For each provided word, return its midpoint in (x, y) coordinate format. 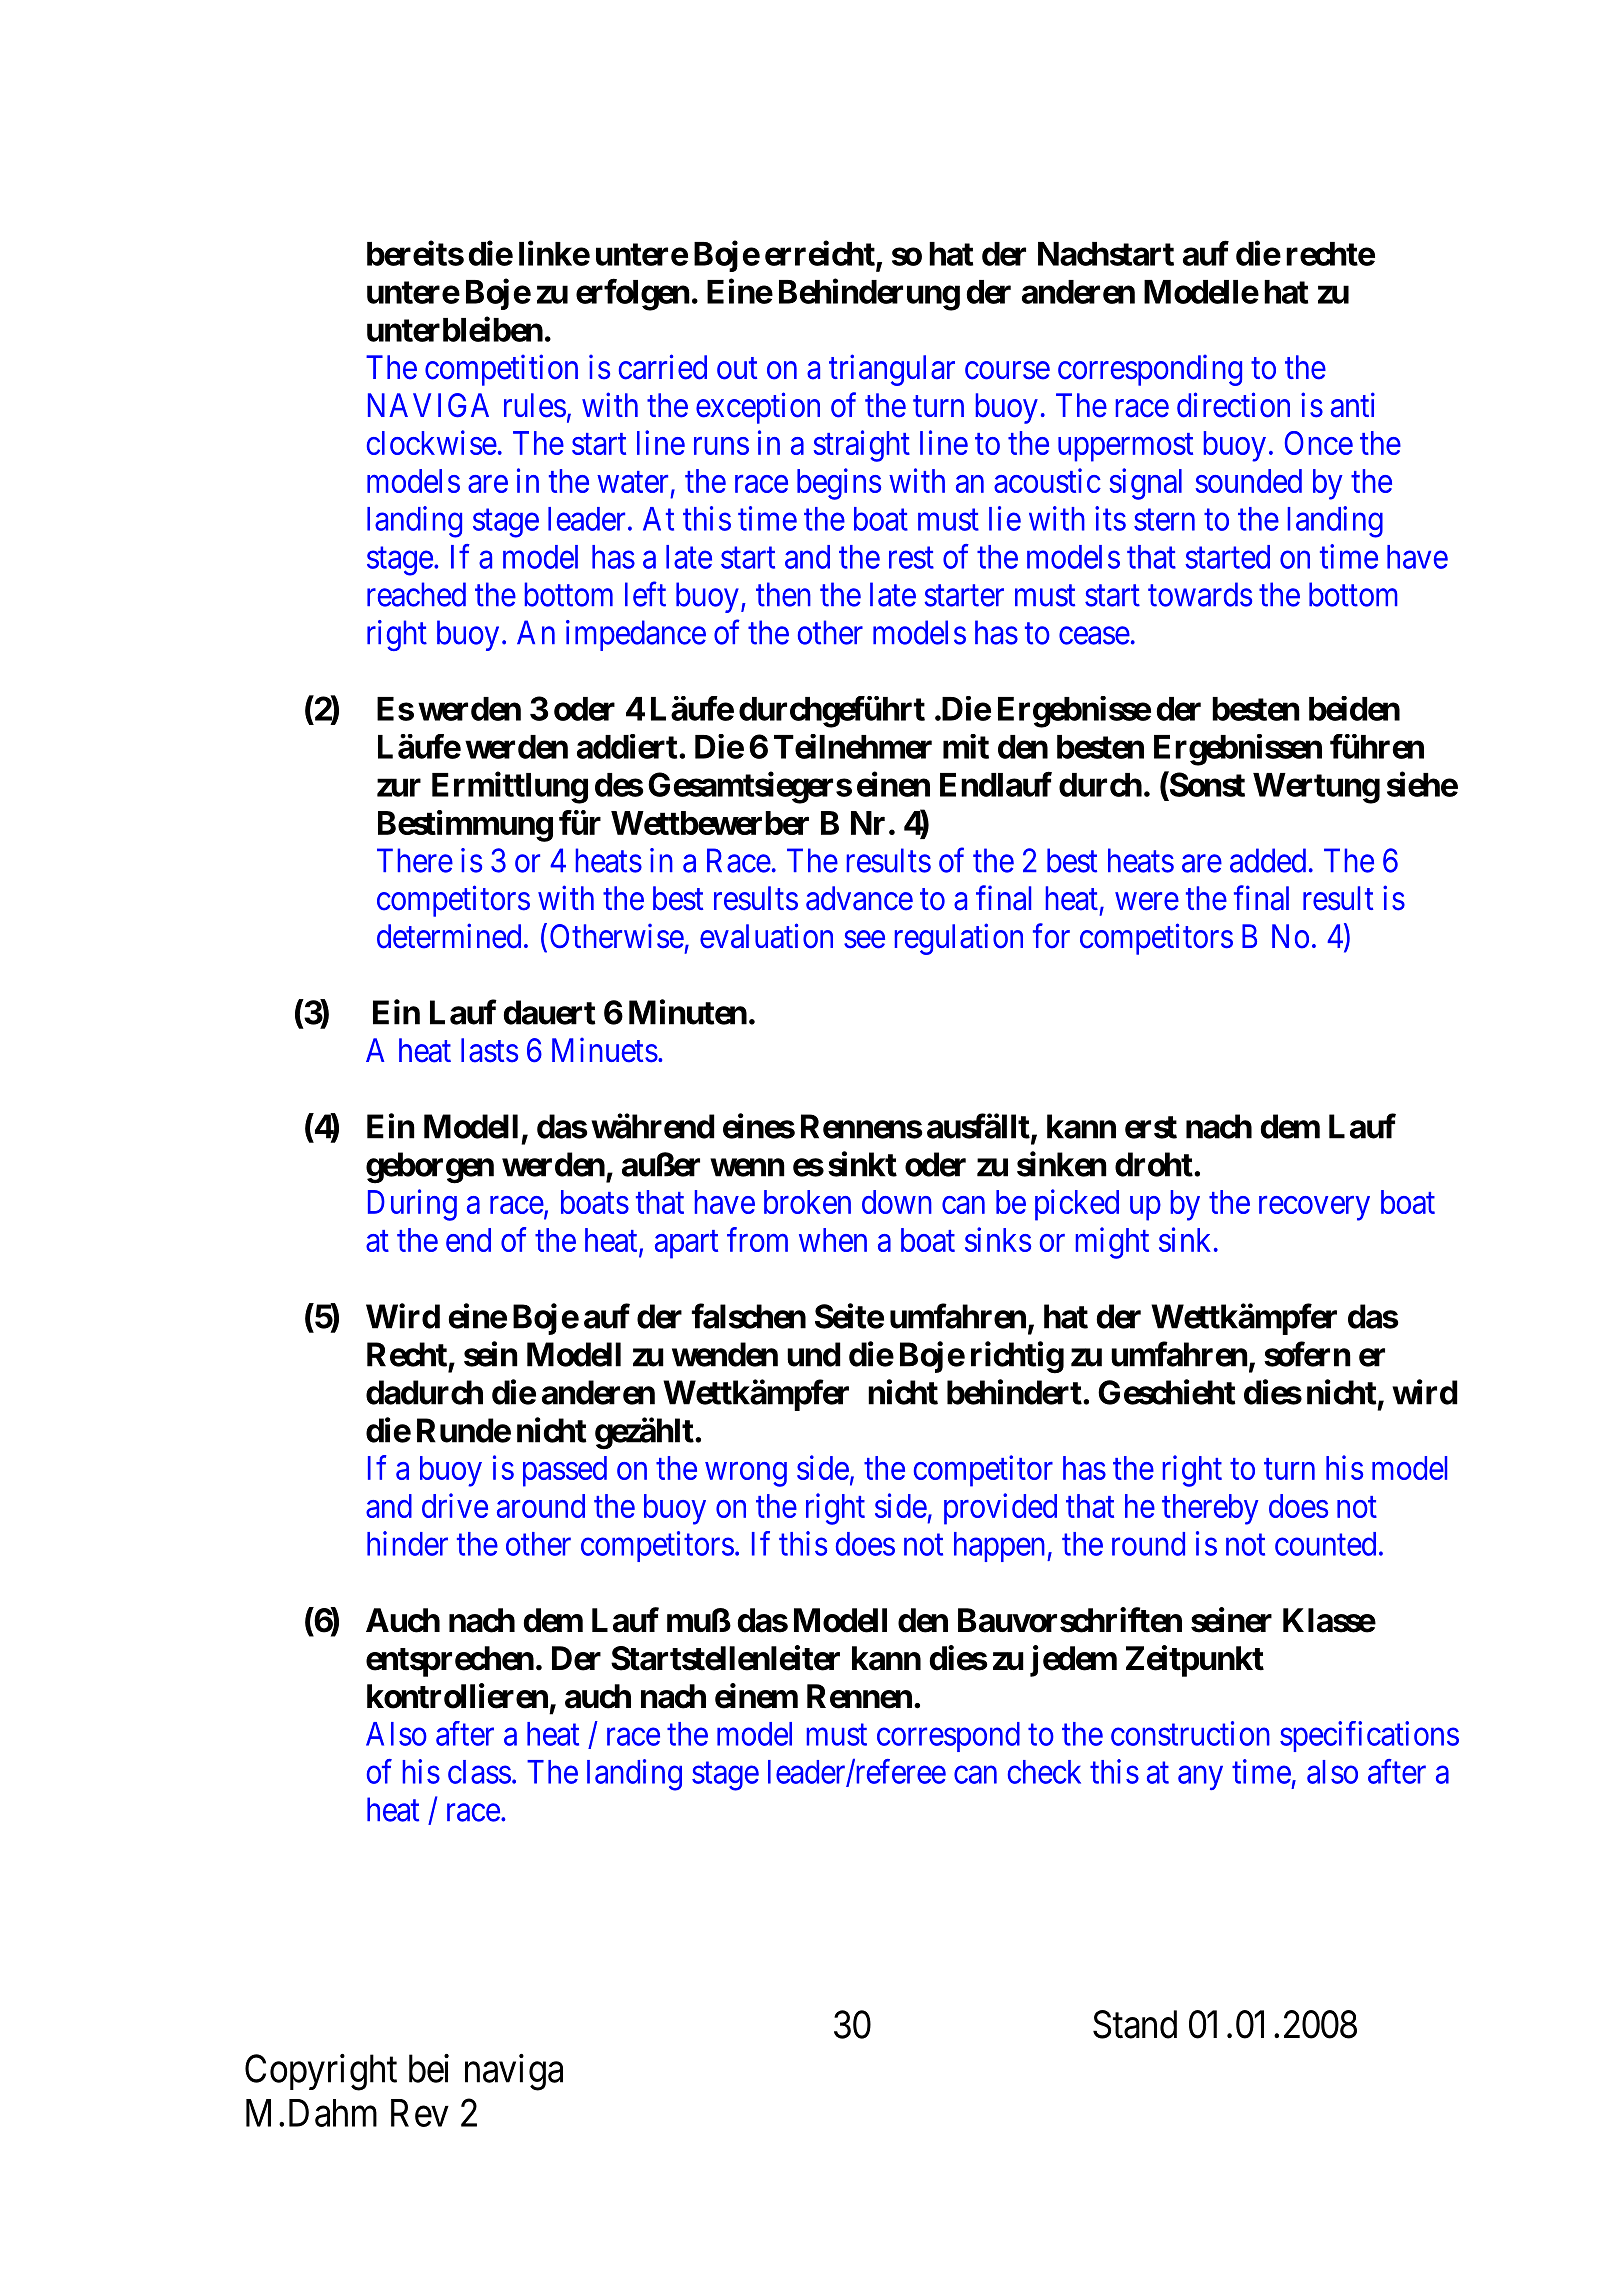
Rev (420, 2113)
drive (455, 1505)
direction (1233, 405)
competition (501, 370)
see (864, 940)
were (1147, 902)
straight (862, 446)
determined (449, 936)
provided (1000, 1509)
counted (1325, 1544)
